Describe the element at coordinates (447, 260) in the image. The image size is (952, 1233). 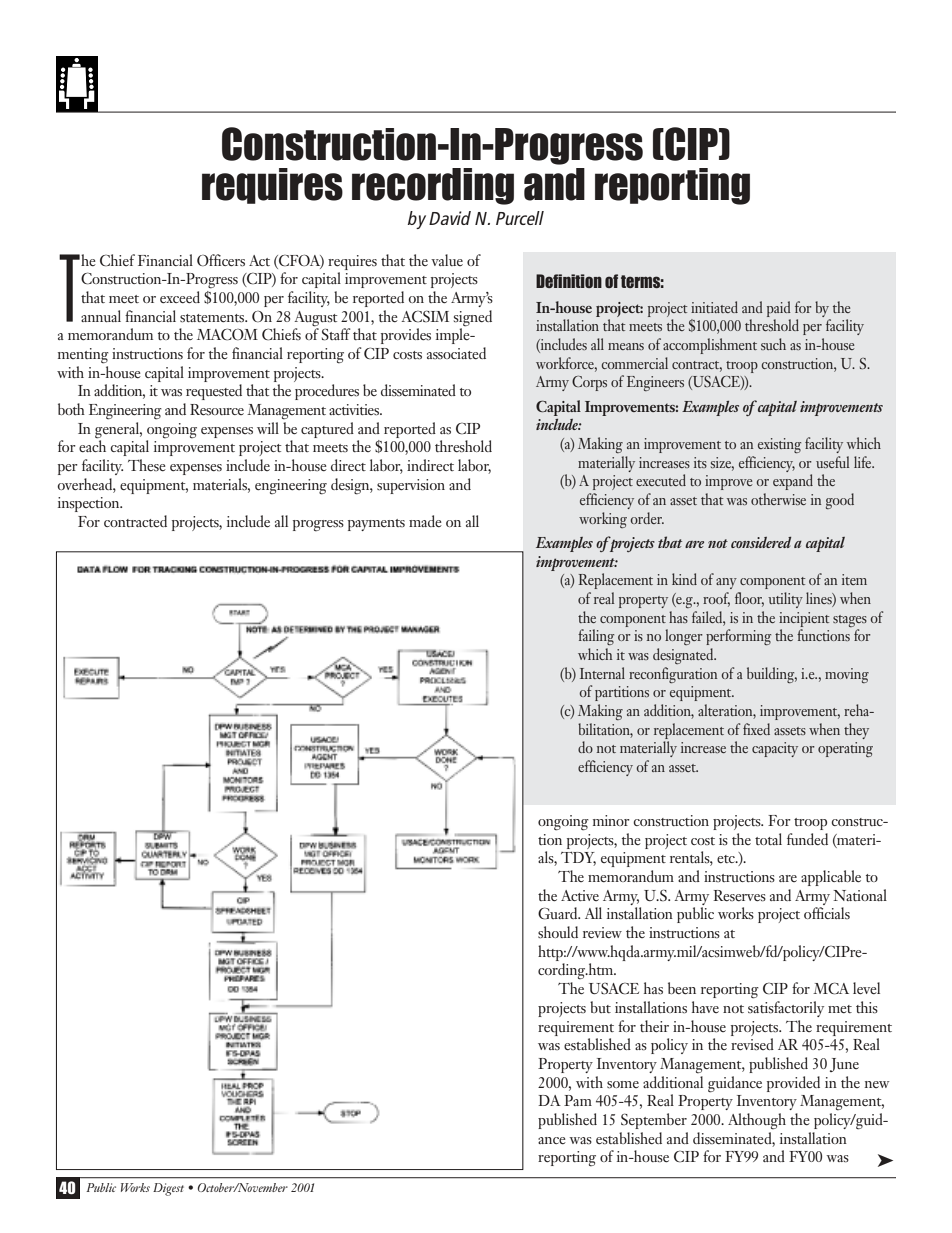
I see `value` at that location.
